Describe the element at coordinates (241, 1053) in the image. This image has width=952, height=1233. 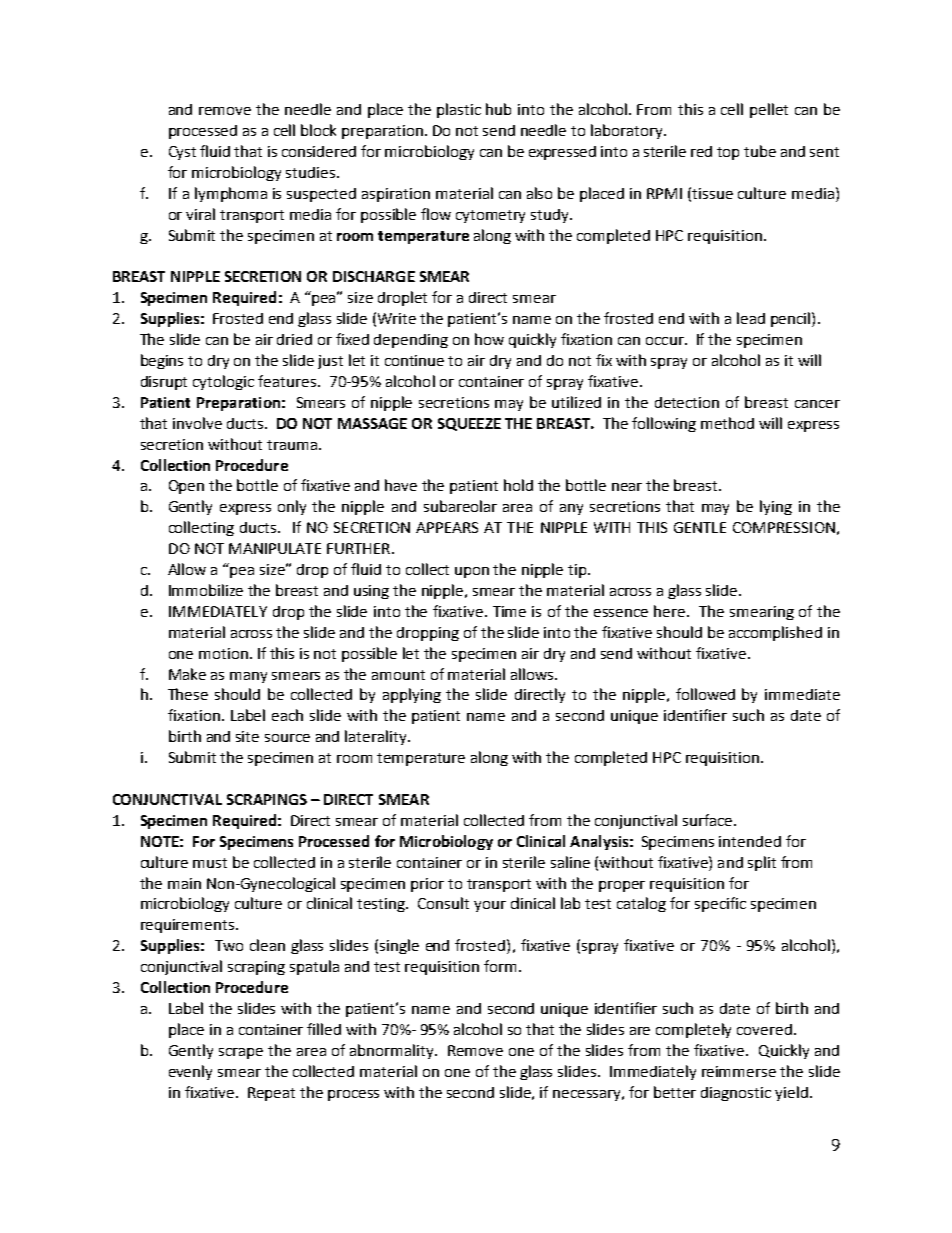
I see `scrape` at that location.
